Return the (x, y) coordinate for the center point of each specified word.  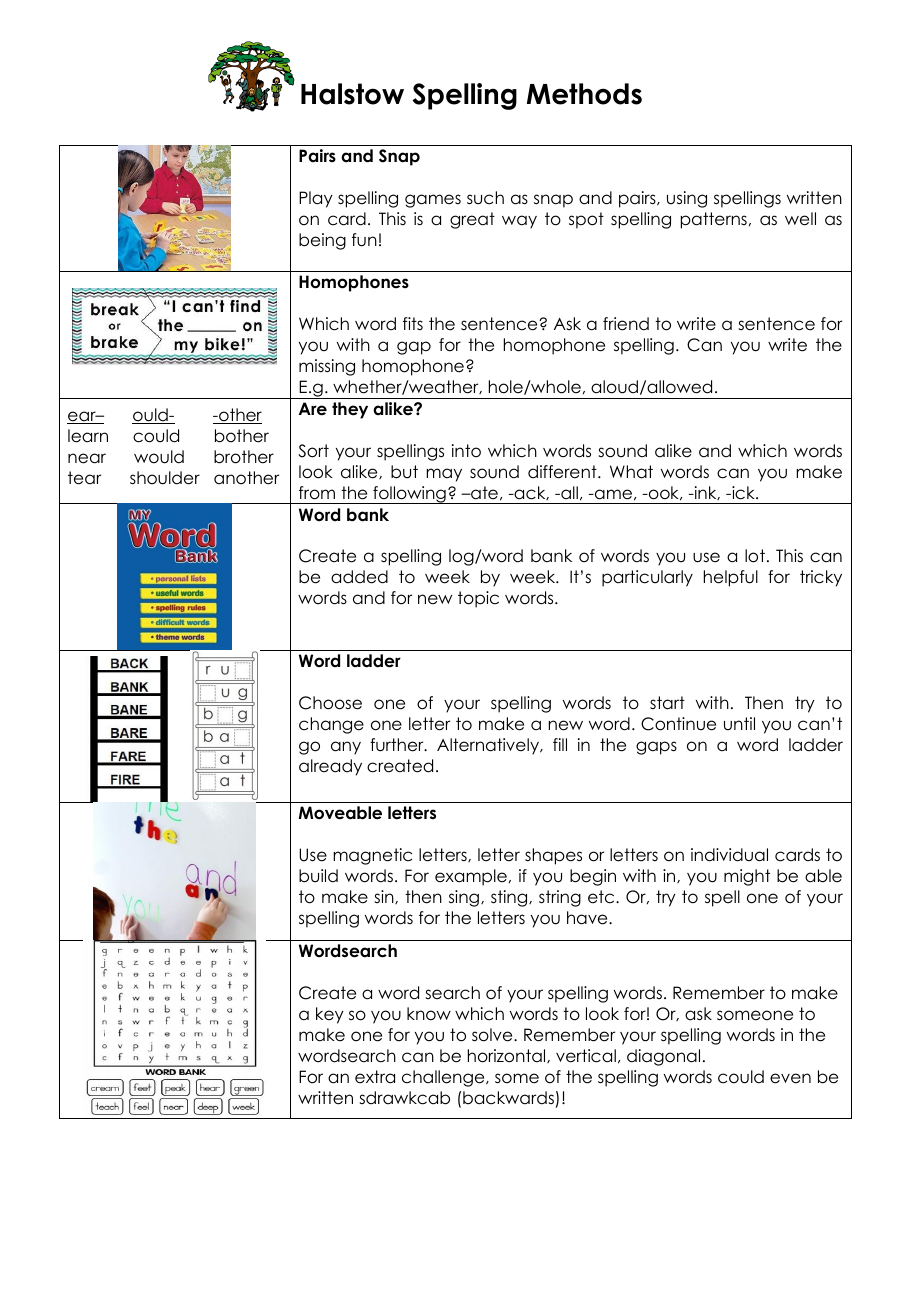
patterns (714, 220)
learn (88, 436)
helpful (731, 578)
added (359, 577)
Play (316, 199)
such (485, 198)
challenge (444, 1078)
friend (626, 324)
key (330, 1015)
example (471, 877)
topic (478, 599)
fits (413, 323)
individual (729, 855)
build (318, 876)
